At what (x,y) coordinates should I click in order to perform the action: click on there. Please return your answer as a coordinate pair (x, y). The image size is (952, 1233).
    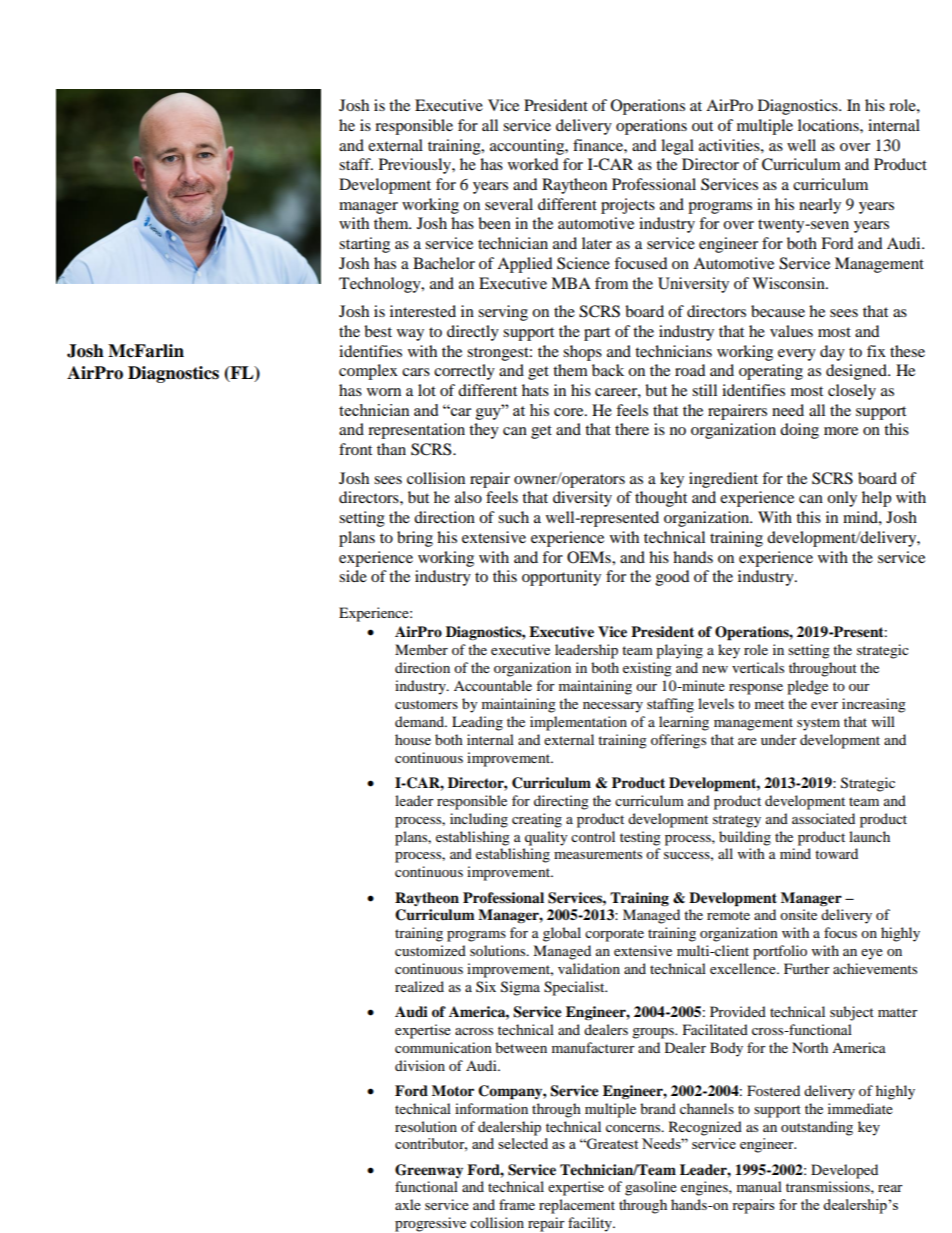
    Looking at the image, I should click on (632, 429).
